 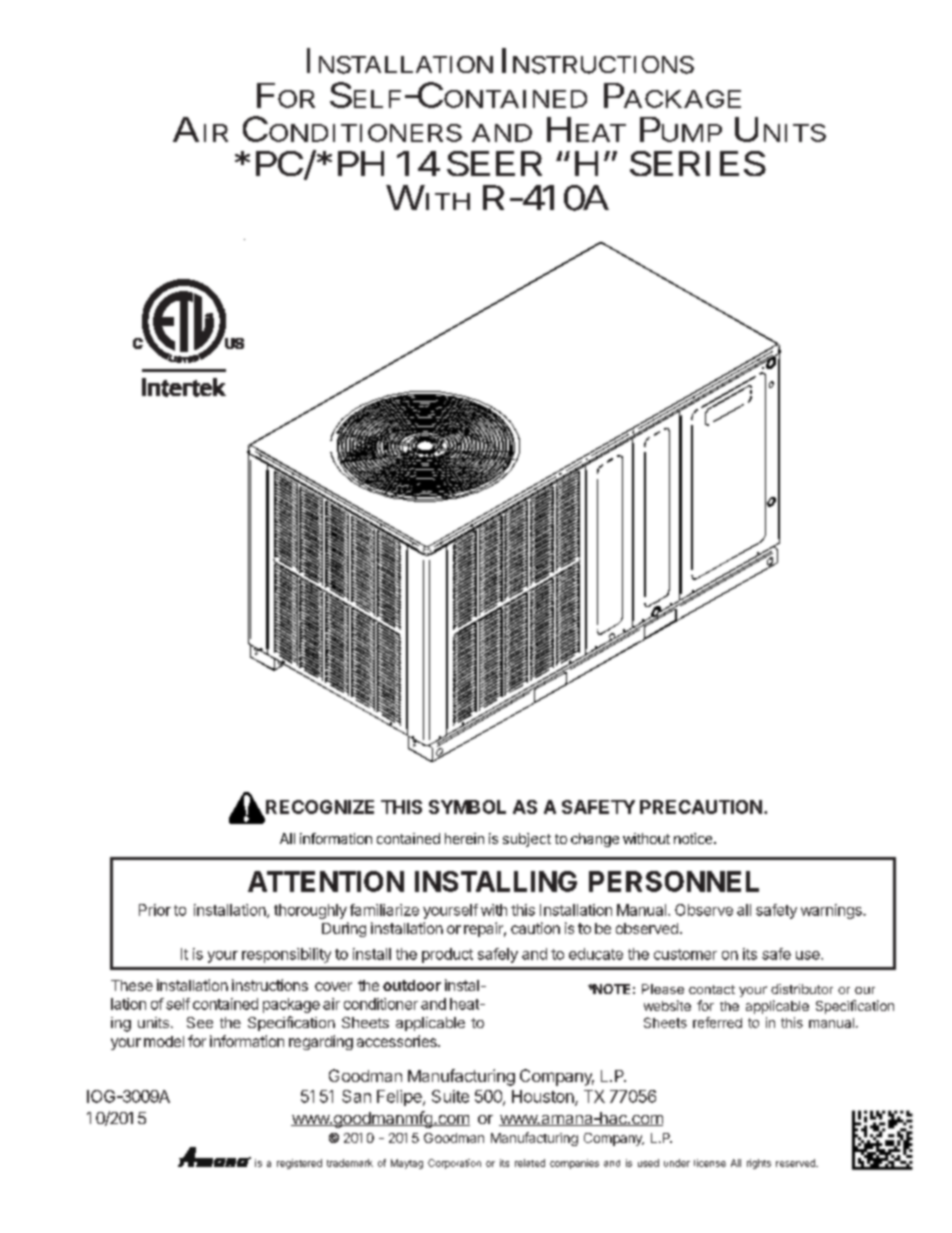 I want to click on registered, so click(x=299, y=1164).
